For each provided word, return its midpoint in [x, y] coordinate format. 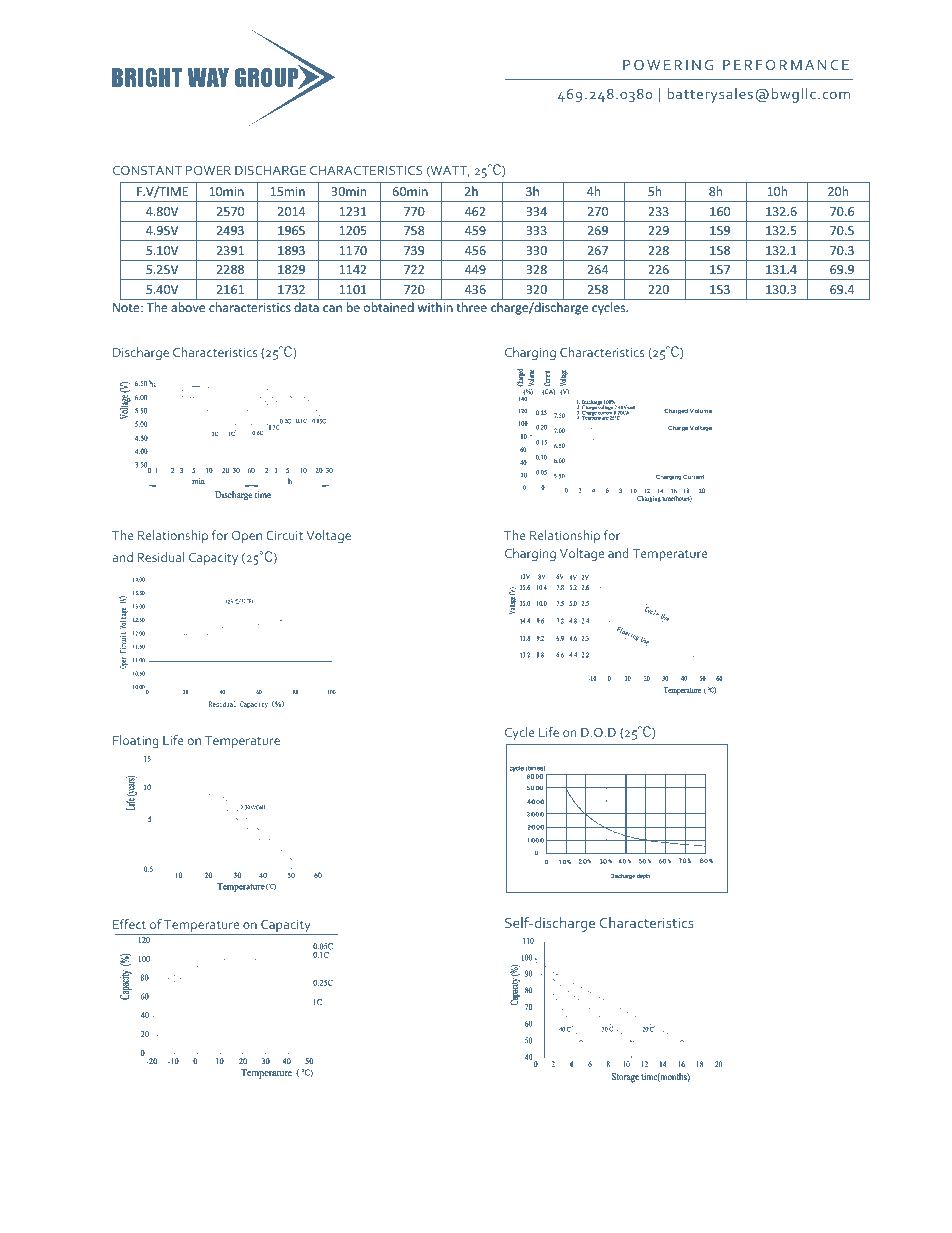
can [332, 308]
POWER [208, 170]
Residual [160, 557]
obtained [389, 307]
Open [247, 537]
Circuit [284, 535]
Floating [136, 741]
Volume [701, 411]
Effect [129, 924]
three [471, 307]
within [435, 307]
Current [693, 477]
